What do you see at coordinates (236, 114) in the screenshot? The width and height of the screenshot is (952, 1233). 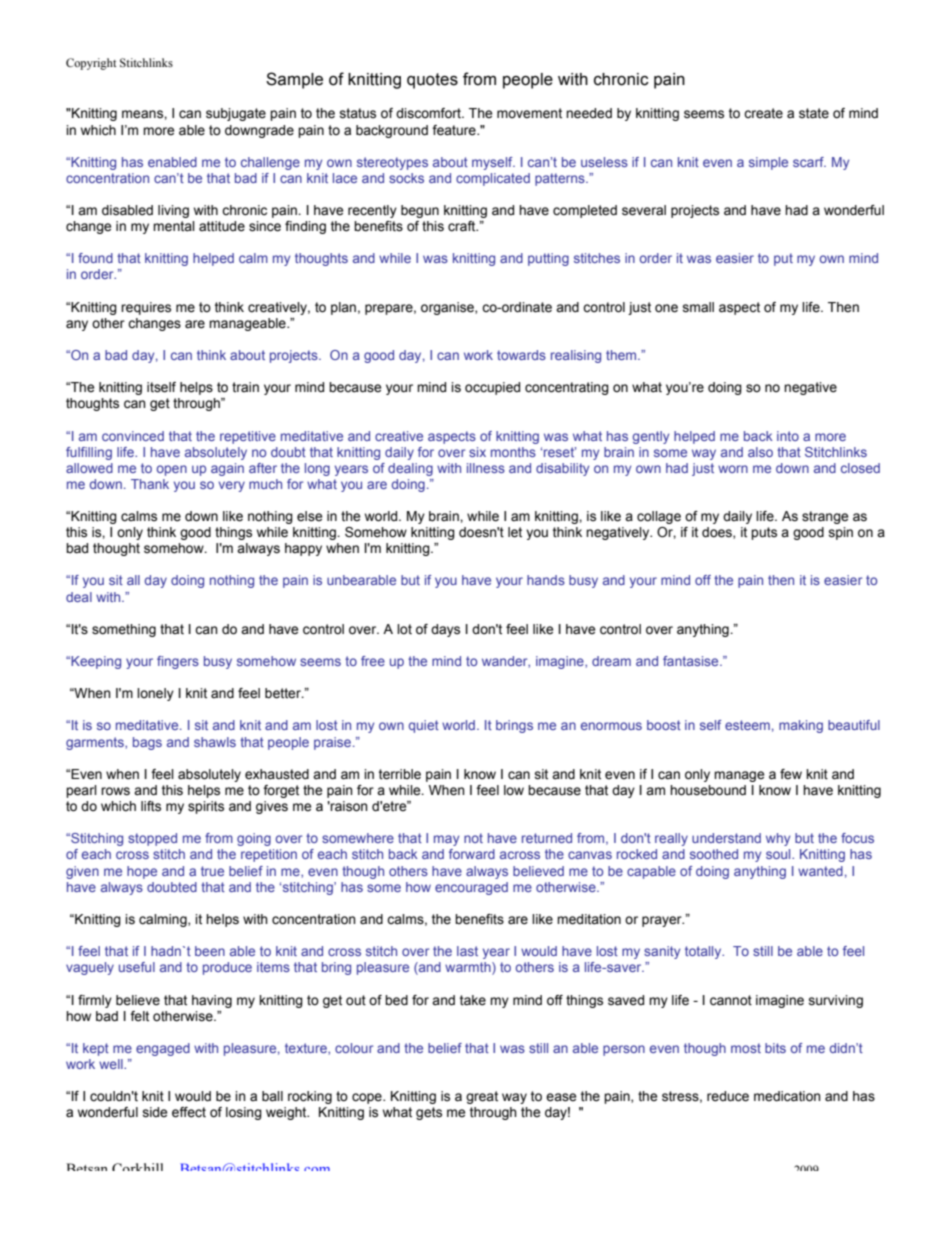 I see `subjugate` at bounding box center [236, 114].
